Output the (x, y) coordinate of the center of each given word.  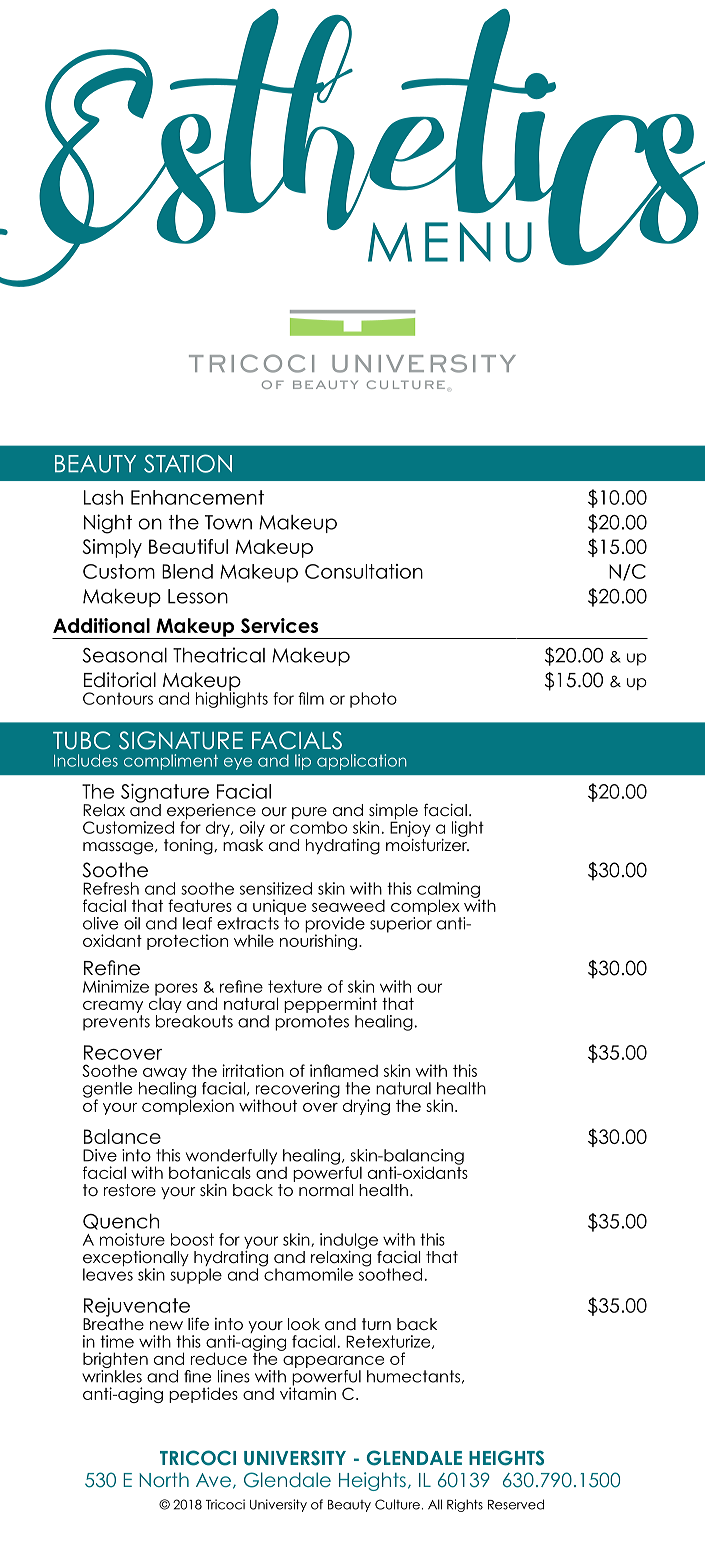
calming (448, 891)
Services (279, 625)
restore (130, 1190)
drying (366, 1107)
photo (373, 700)
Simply (112, 548)
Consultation (364, 571)
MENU (450, 242)
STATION (188, 463)
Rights (465, 1505)
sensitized (276, 888)
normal (326, 1190)
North (164, 1479)
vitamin (308, 1392)
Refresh (111, 888)
